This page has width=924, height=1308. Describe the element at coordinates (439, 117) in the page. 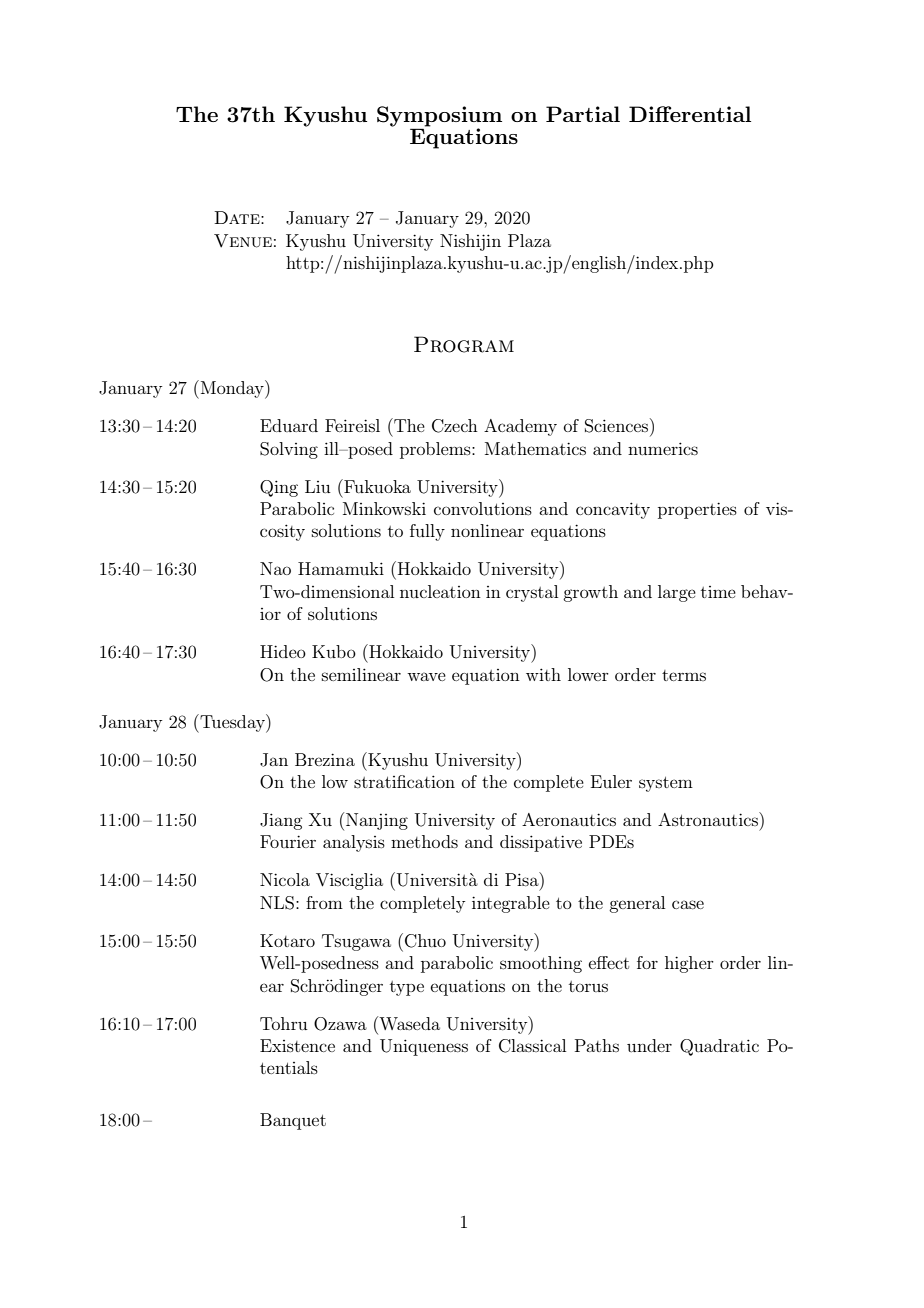

I see `Symposium` at that location.
